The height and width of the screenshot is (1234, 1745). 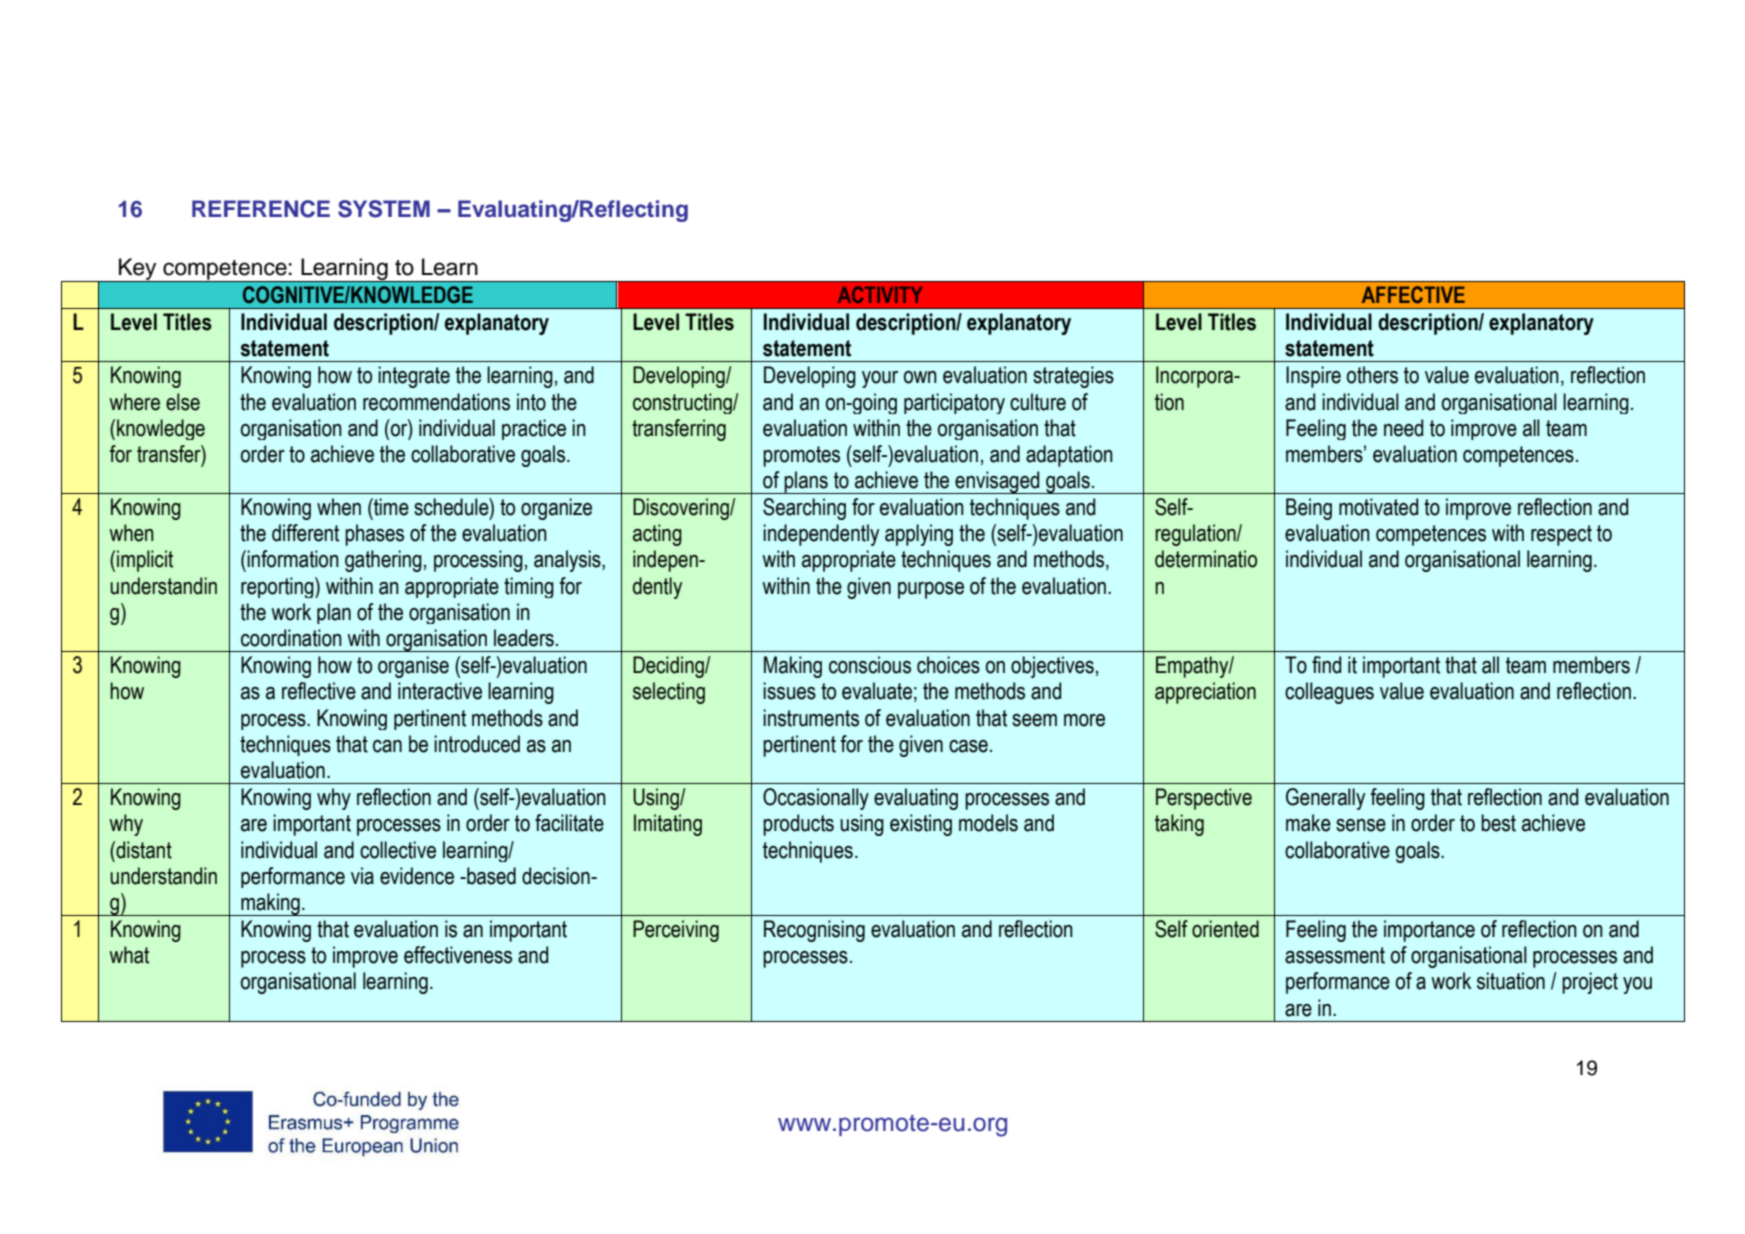 I want to click on need, so click(x=1403, y=428).
